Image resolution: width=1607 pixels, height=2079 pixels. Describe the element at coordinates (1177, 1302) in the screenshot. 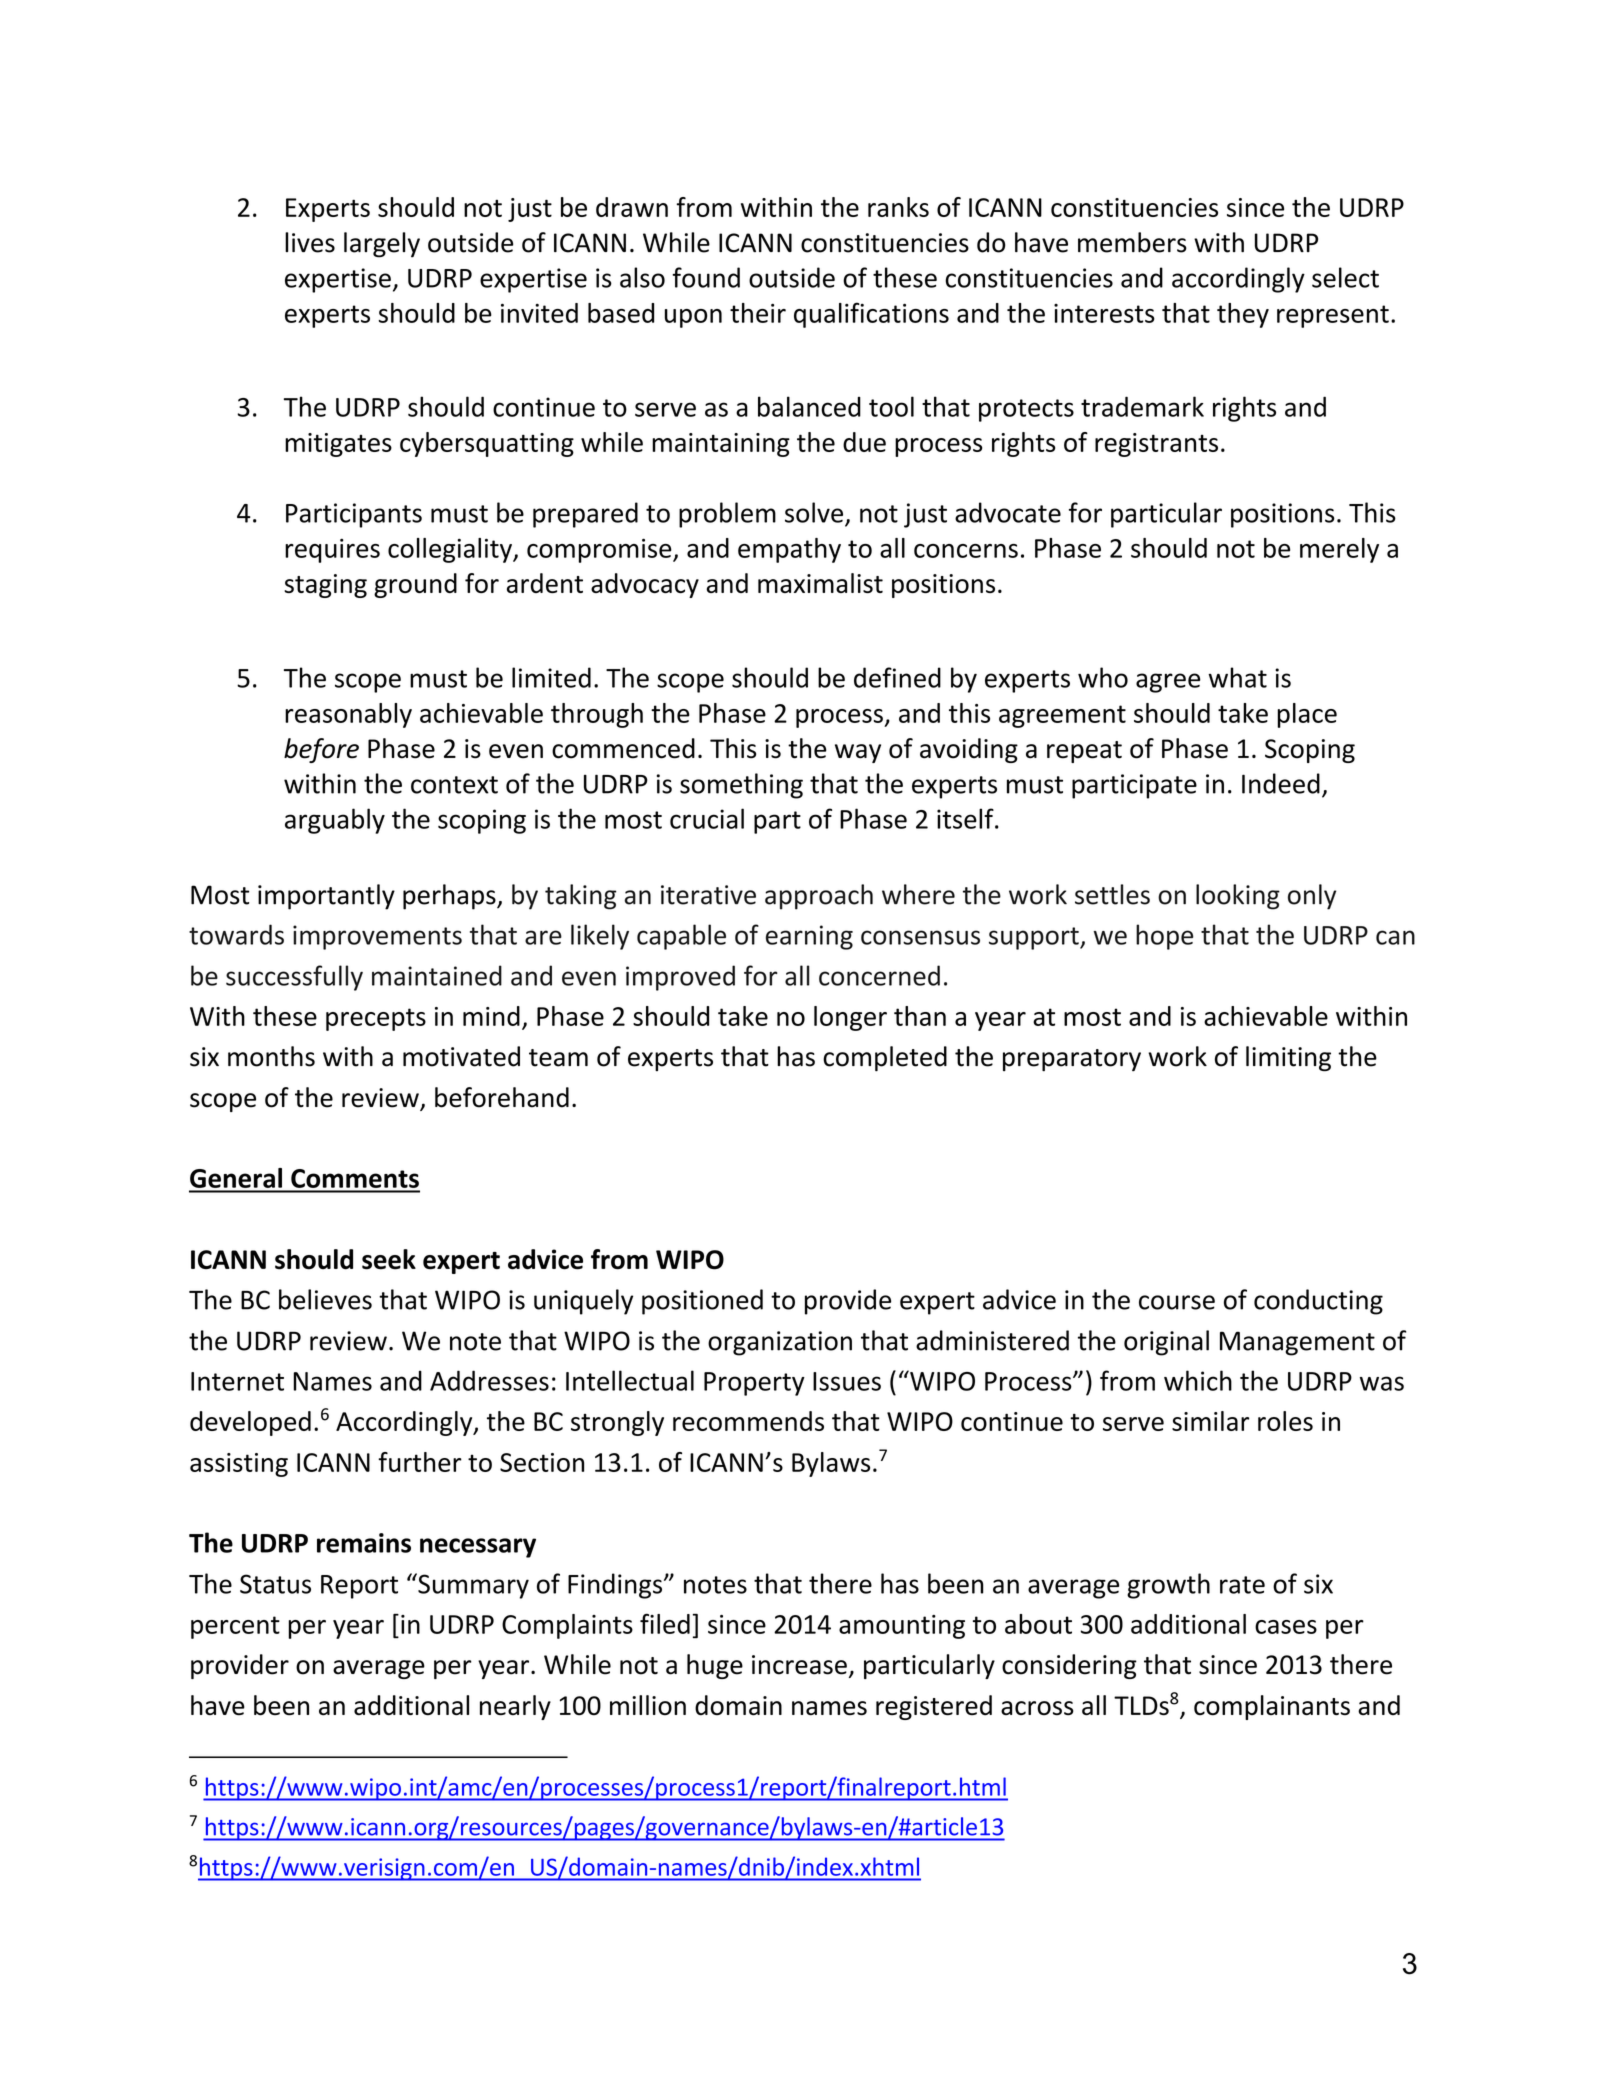

I see `course` at that location.
